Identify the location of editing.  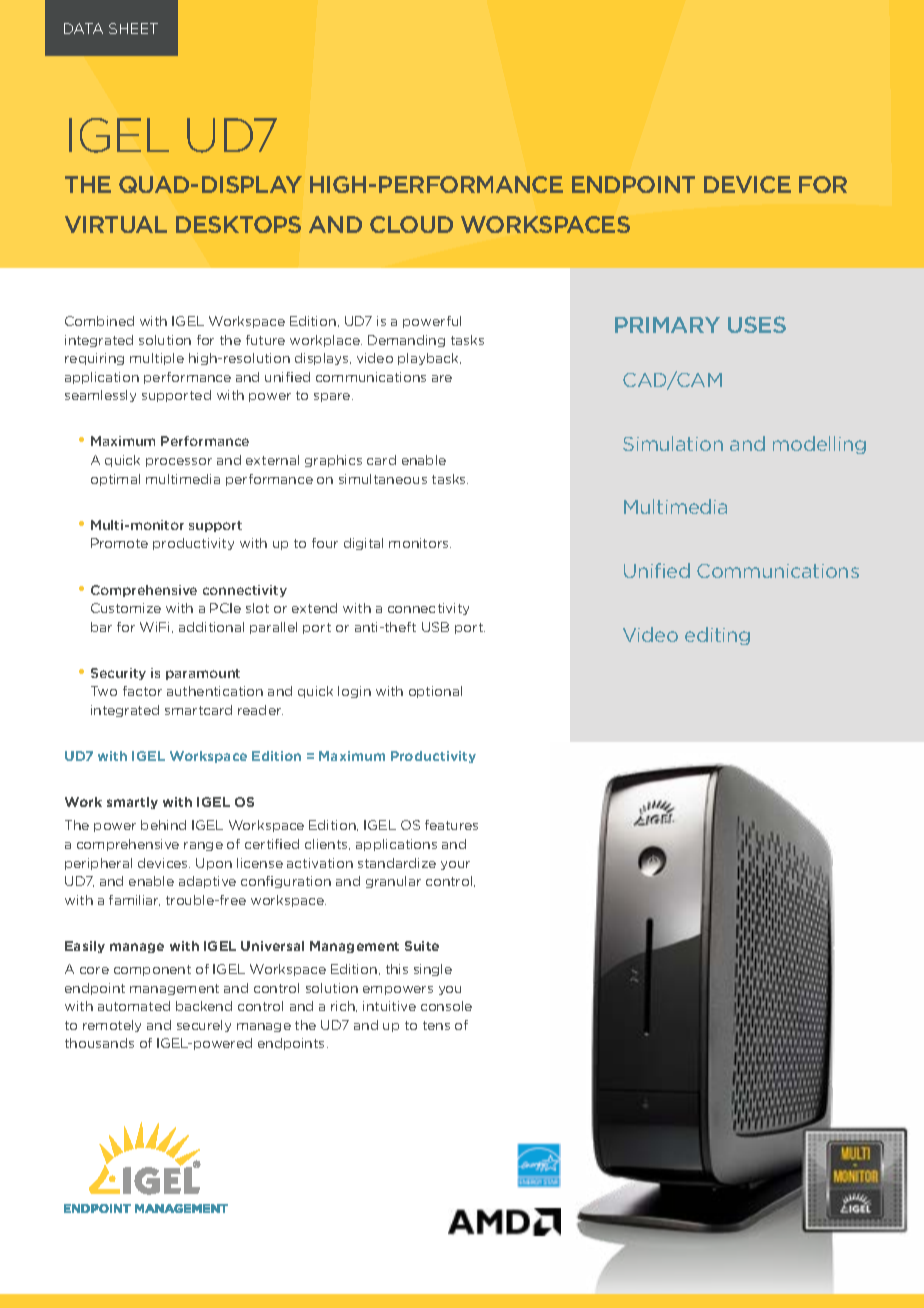
(717, 636).
